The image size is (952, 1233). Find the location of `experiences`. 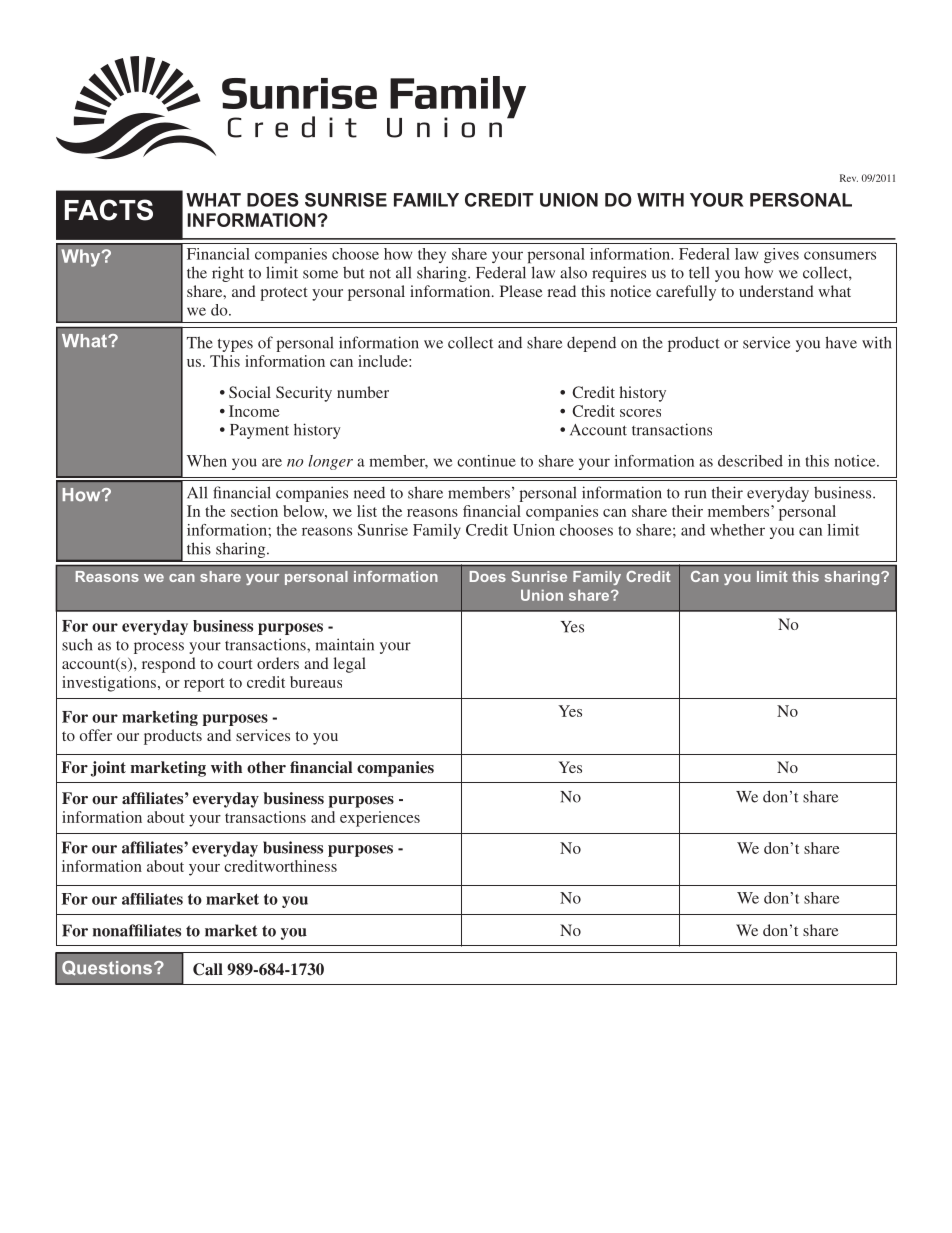

experiences is located at coordinates (380, 819).
